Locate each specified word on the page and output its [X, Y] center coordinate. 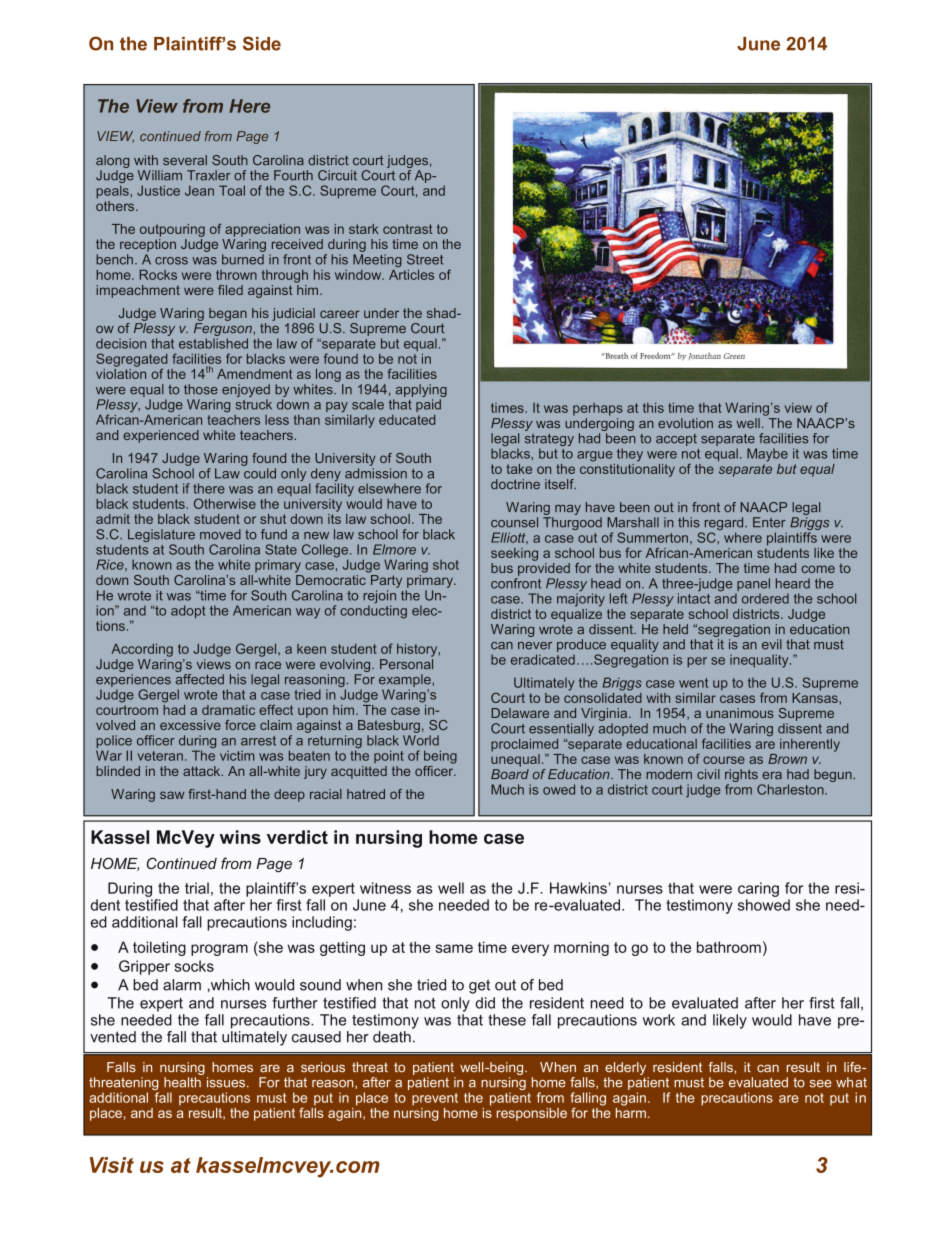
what [851, 1082]
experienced [161, 436]
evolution [685, 423]
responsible [532, 1114]
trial [197, 888]
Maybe [767, 455]
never [535, 646]
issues [227, 1082]
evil [772, 644]
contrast [408, 229]
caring [758, 889]
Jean [199, 190]
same [454, 948]
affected [200, 678]
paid [428, 405]
